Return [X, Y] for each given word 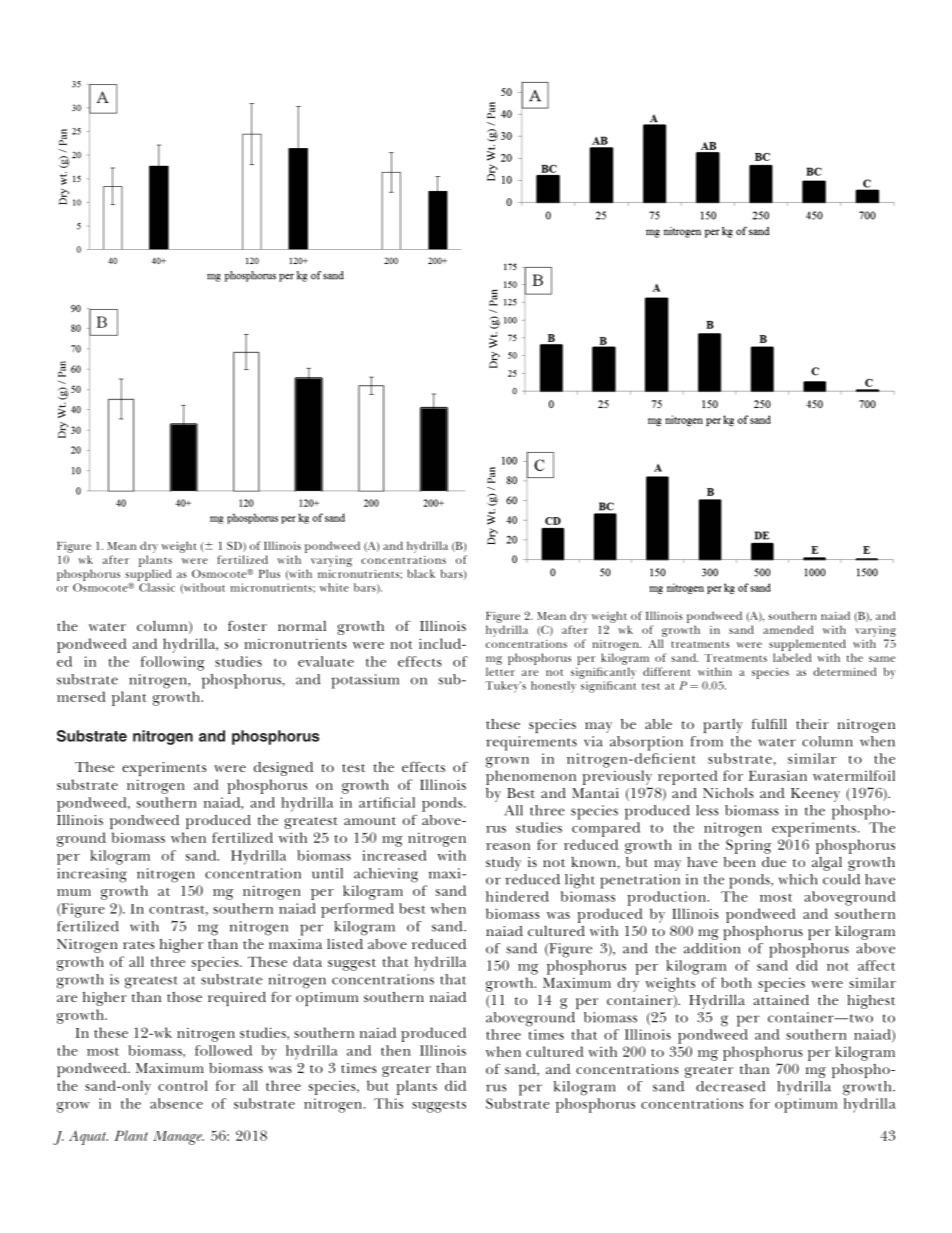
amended [788, 629]
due [774, 862]
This [388, 1103]
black [421, 573]
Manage [178, 1138]
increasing [92, 875]
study [503, 864]
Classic [157, 587]
